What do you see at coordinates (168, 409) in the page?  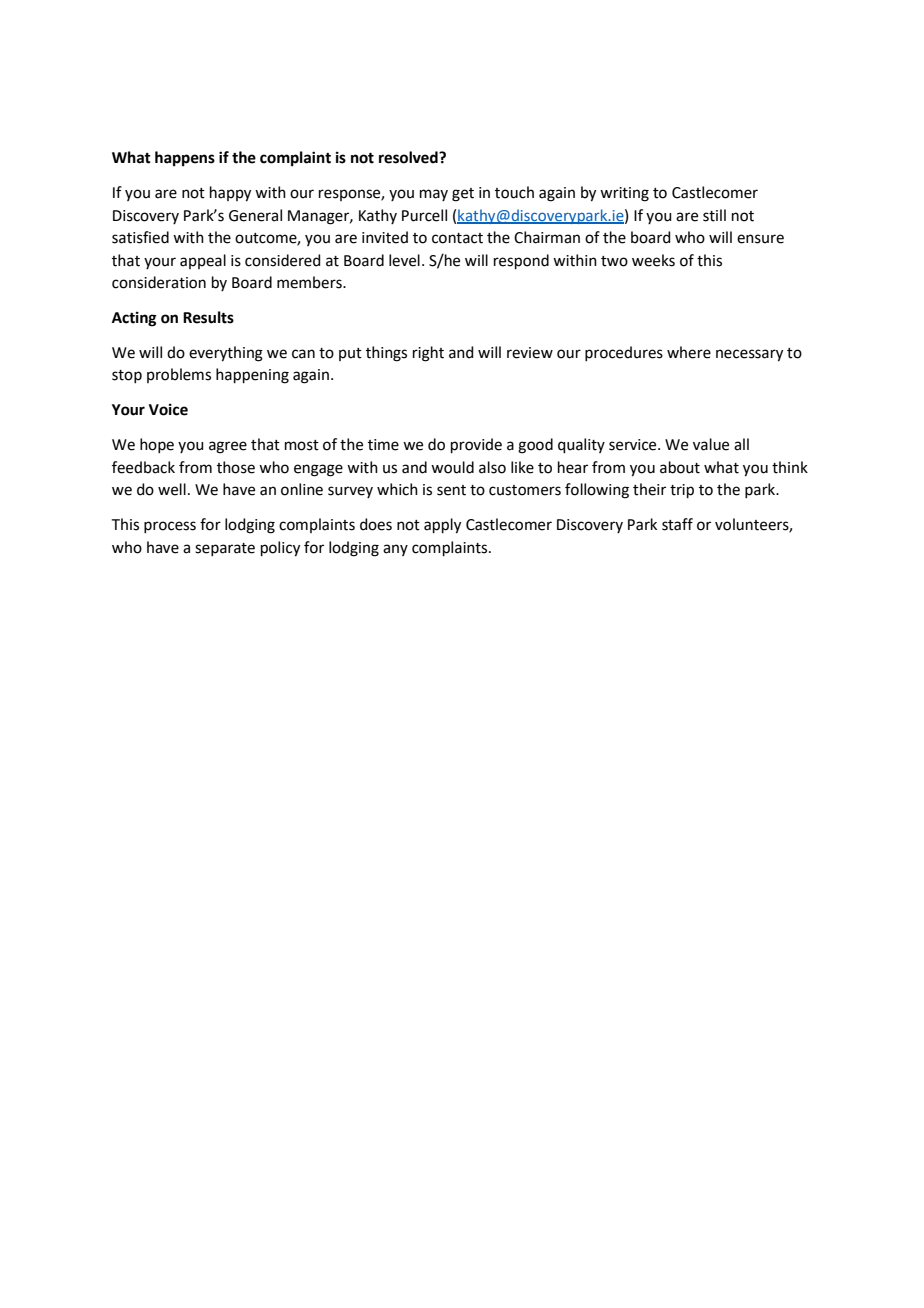 I see `Voice` at bounding box center [168, 409].
